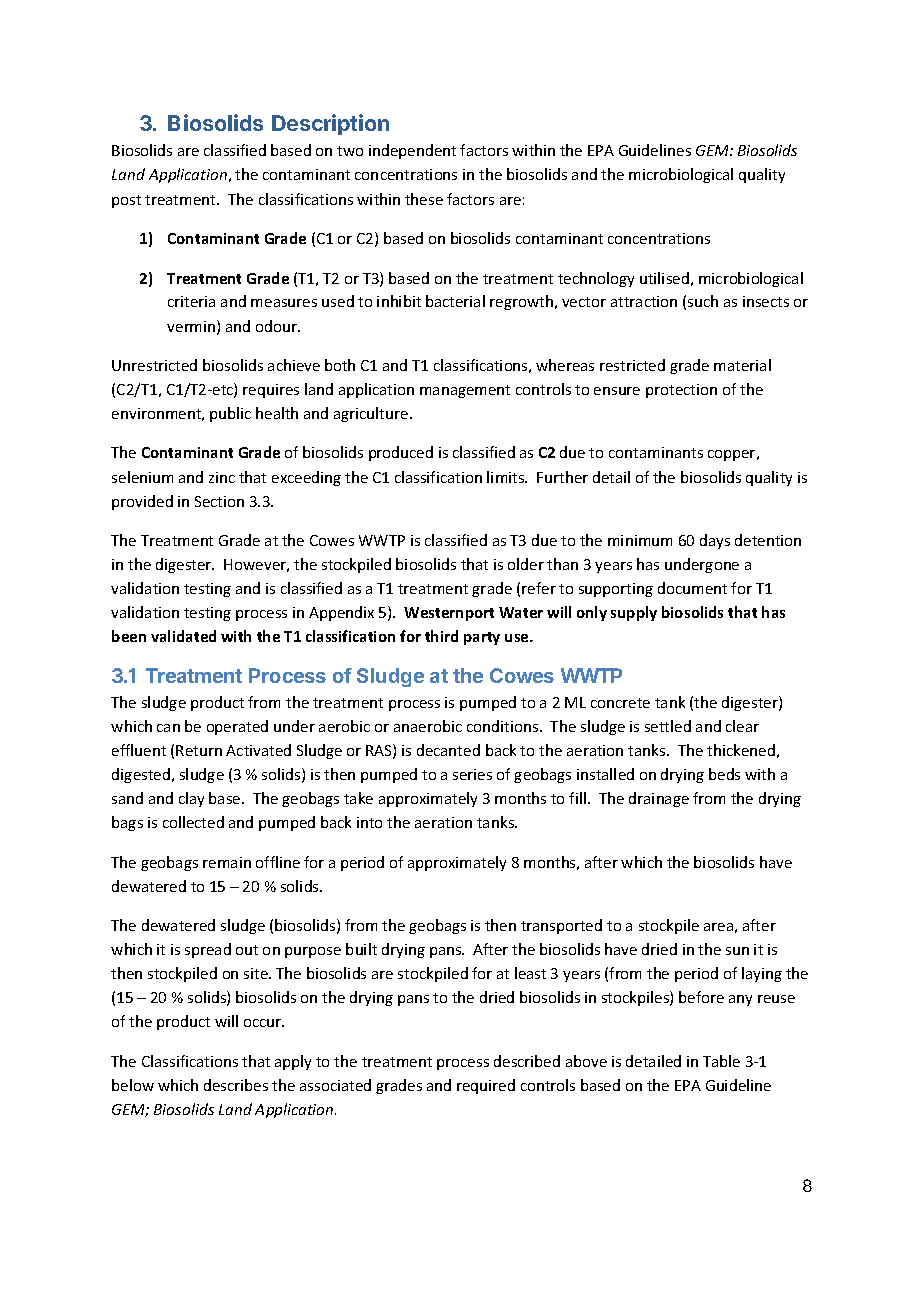 The width and height of the screenshot is (924, 1308). What do you see at coordinates (441, 636) in the screenshot?
I see `third` at bounding box center [441, 636].
